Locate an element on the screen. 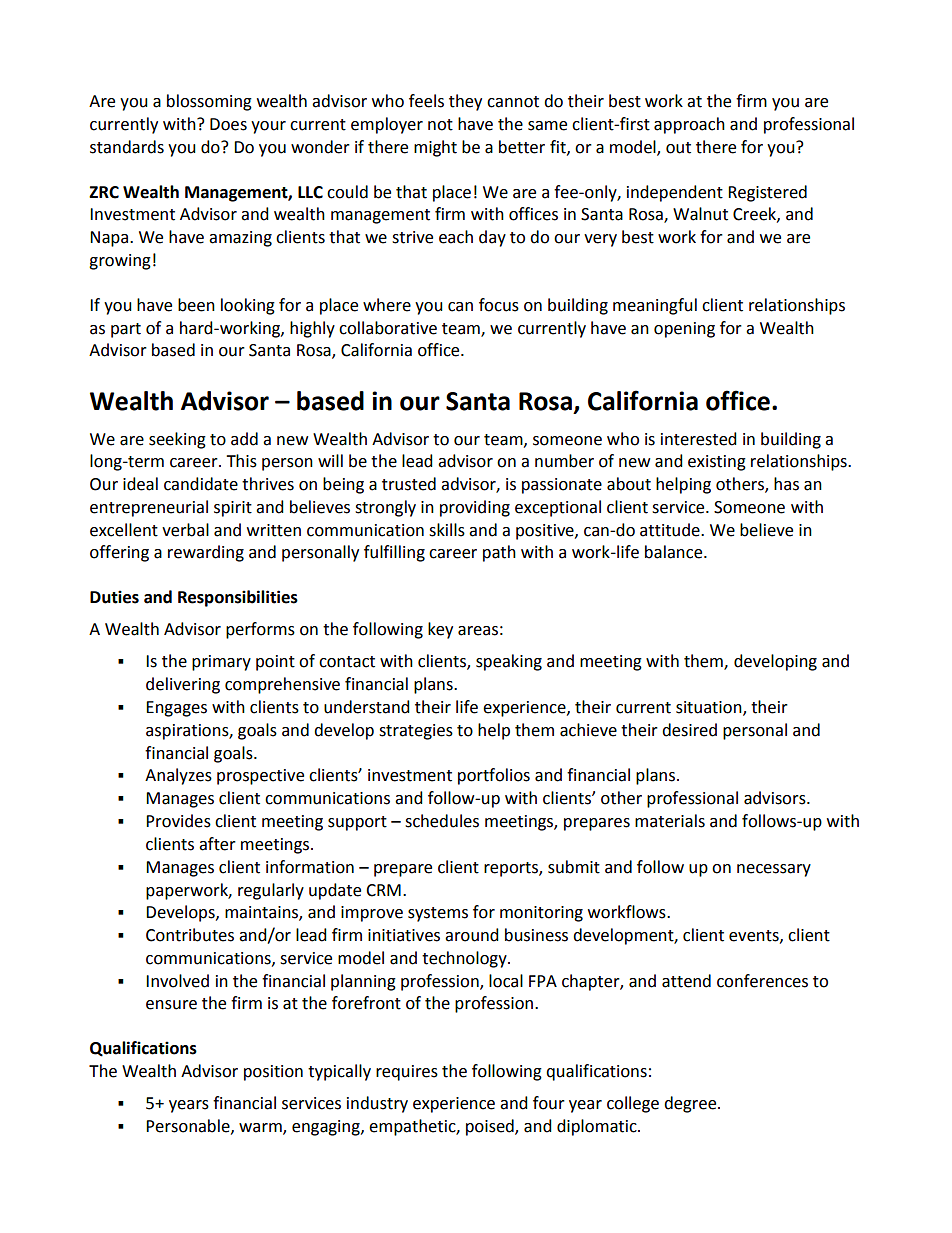 Image resolution: width=952 pixels, height=1233 pixels. approach is located at coordinates (689, 125).
